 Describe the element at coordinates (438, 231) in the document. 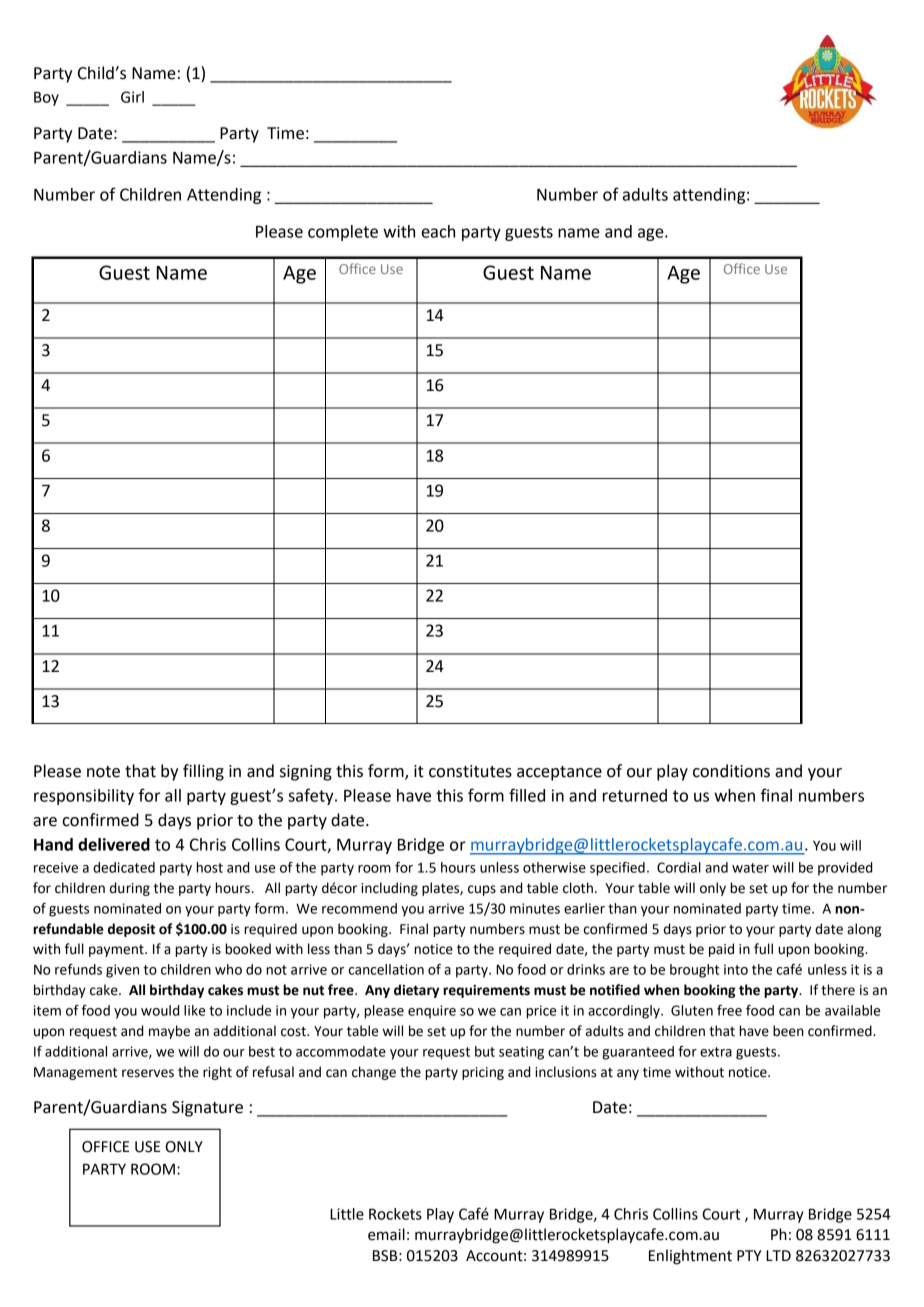

I see `each` at that location.
